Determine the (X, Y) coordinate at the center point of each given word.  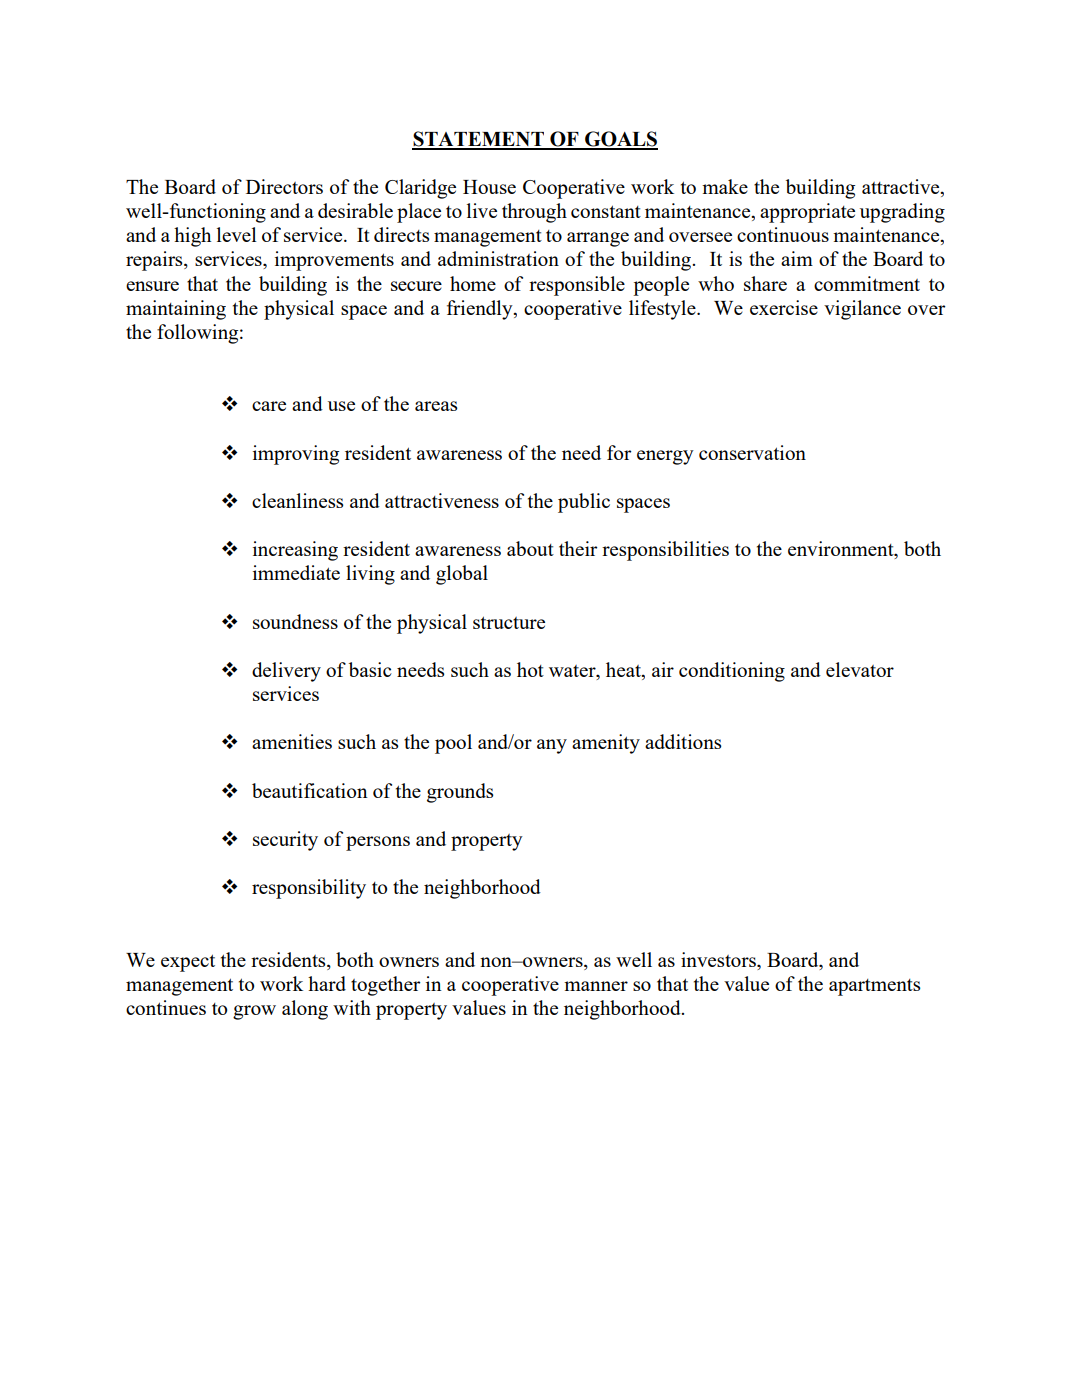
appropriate (807, 213)
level (237, 234)
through (534, 213)
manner (596, 986)
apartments (874, 987)
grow (254, 1012)
